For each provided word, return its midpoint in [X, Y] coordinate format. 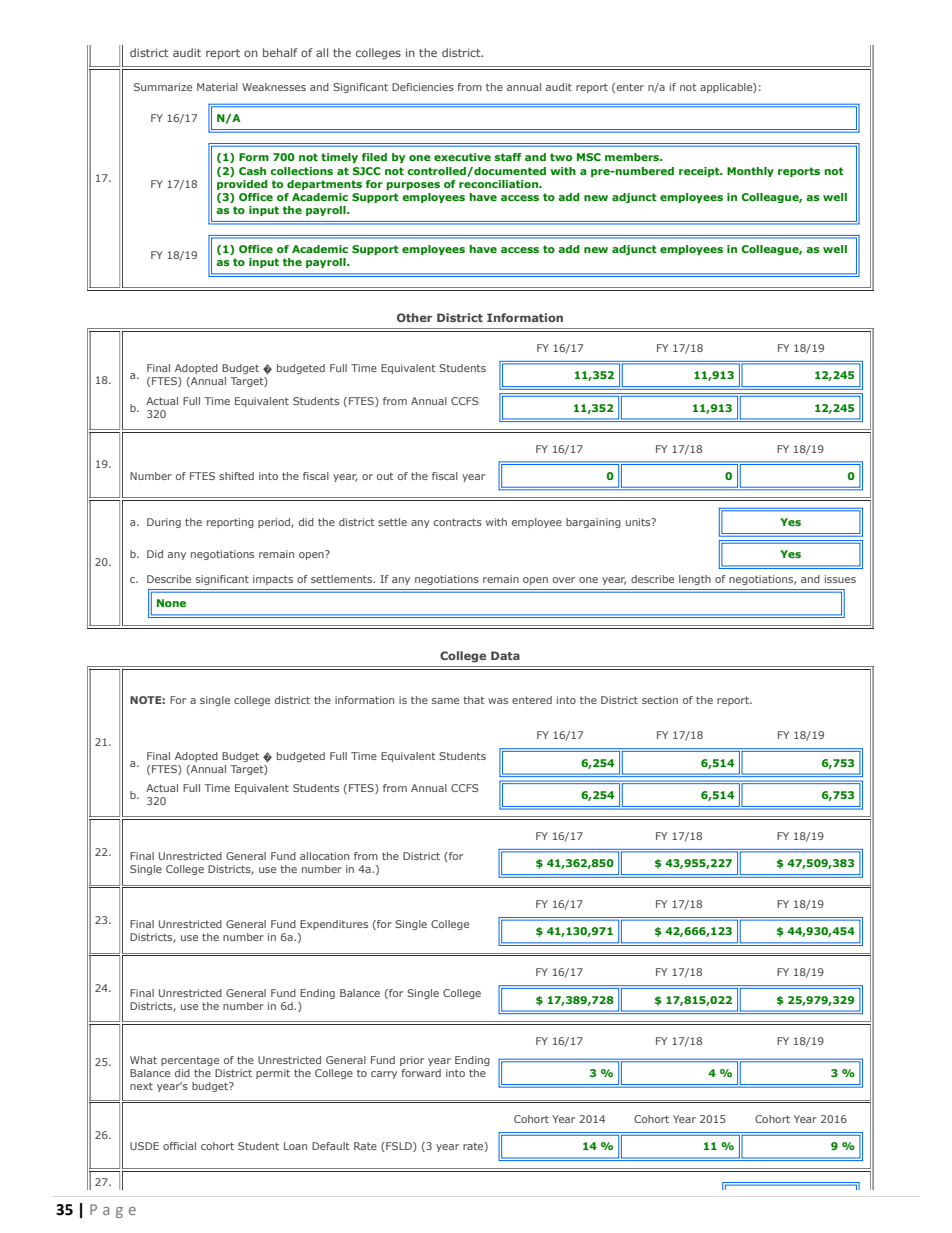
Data [505, 655]
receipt [700, 172]
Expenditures [334, 925]
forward [421, 1073]
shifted [236, 476]
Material [217, 87]
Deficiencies [423, 87]
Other [414, 317]
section [660, 700]
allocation [324, 856]
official [179, 1146]
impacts [273, 580]
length [695, 580]
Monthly [750, 172]
